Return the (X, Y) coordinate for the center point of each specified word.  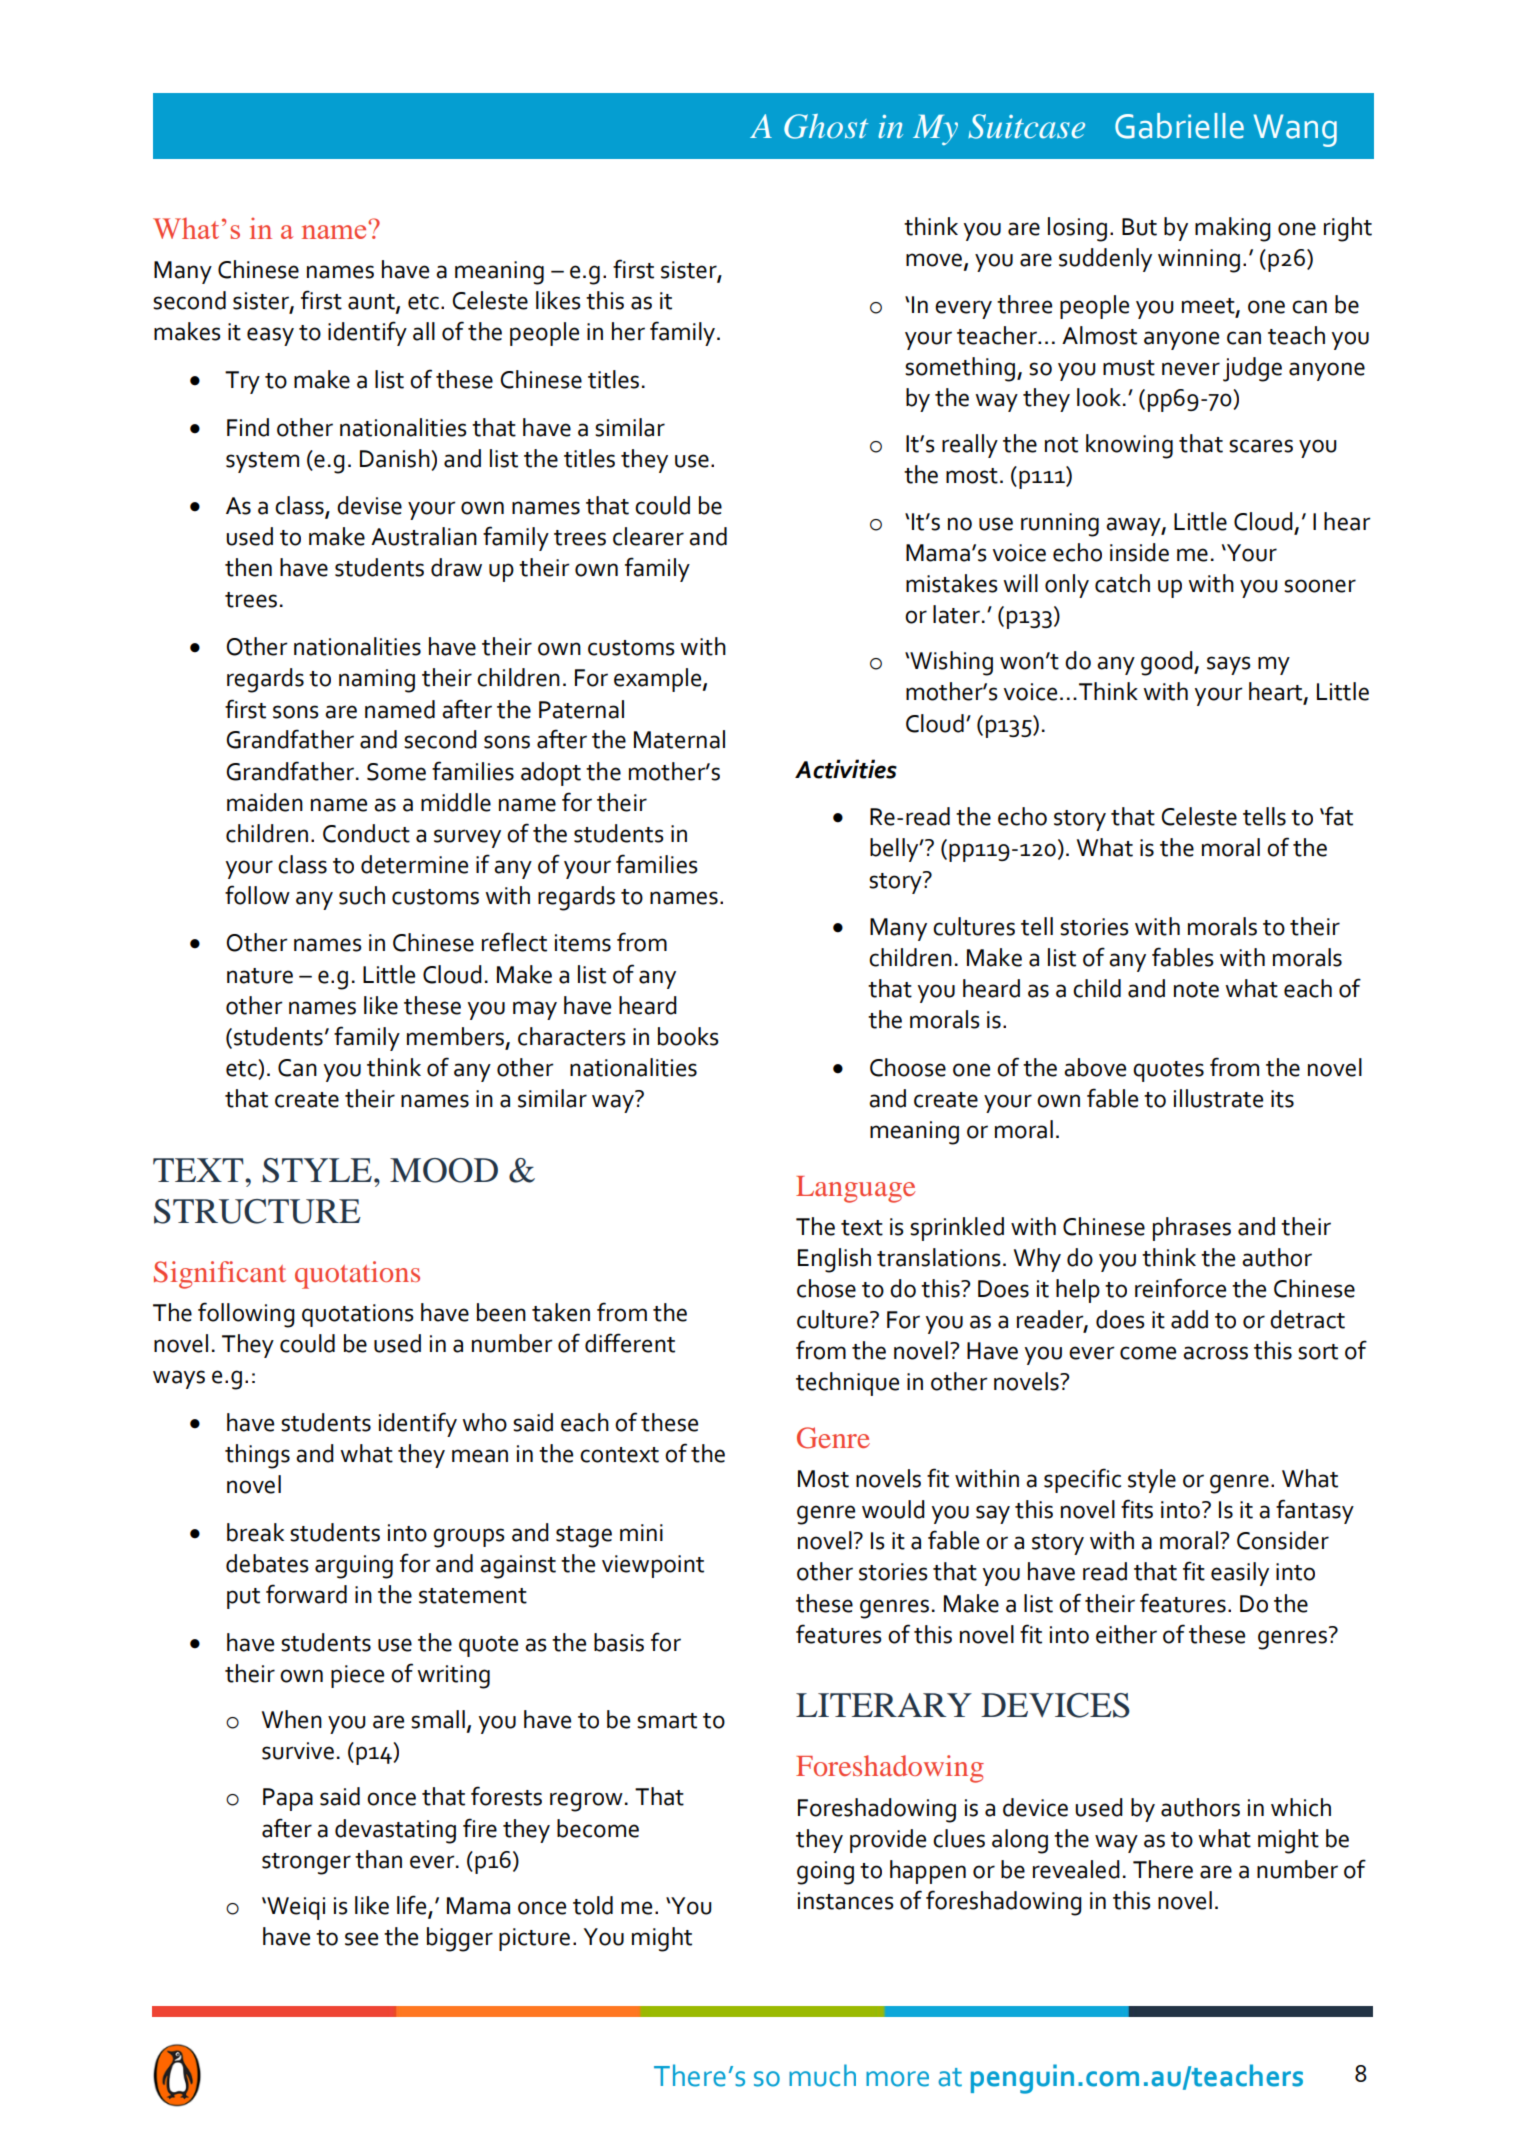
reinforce (1180, 1288)
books (688, 1036)
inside (1139, 552)
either (1126, 1634)
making (1233, 229)
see (361, 1939)
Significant (220, 1275)
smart (667, 1721)
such (362, 895)
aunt (372, 303)
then (248, 567)
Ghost (826, 126)
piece (357, 1676)
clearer (648, 536)
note (1196, 990)
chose (826, 1288)
